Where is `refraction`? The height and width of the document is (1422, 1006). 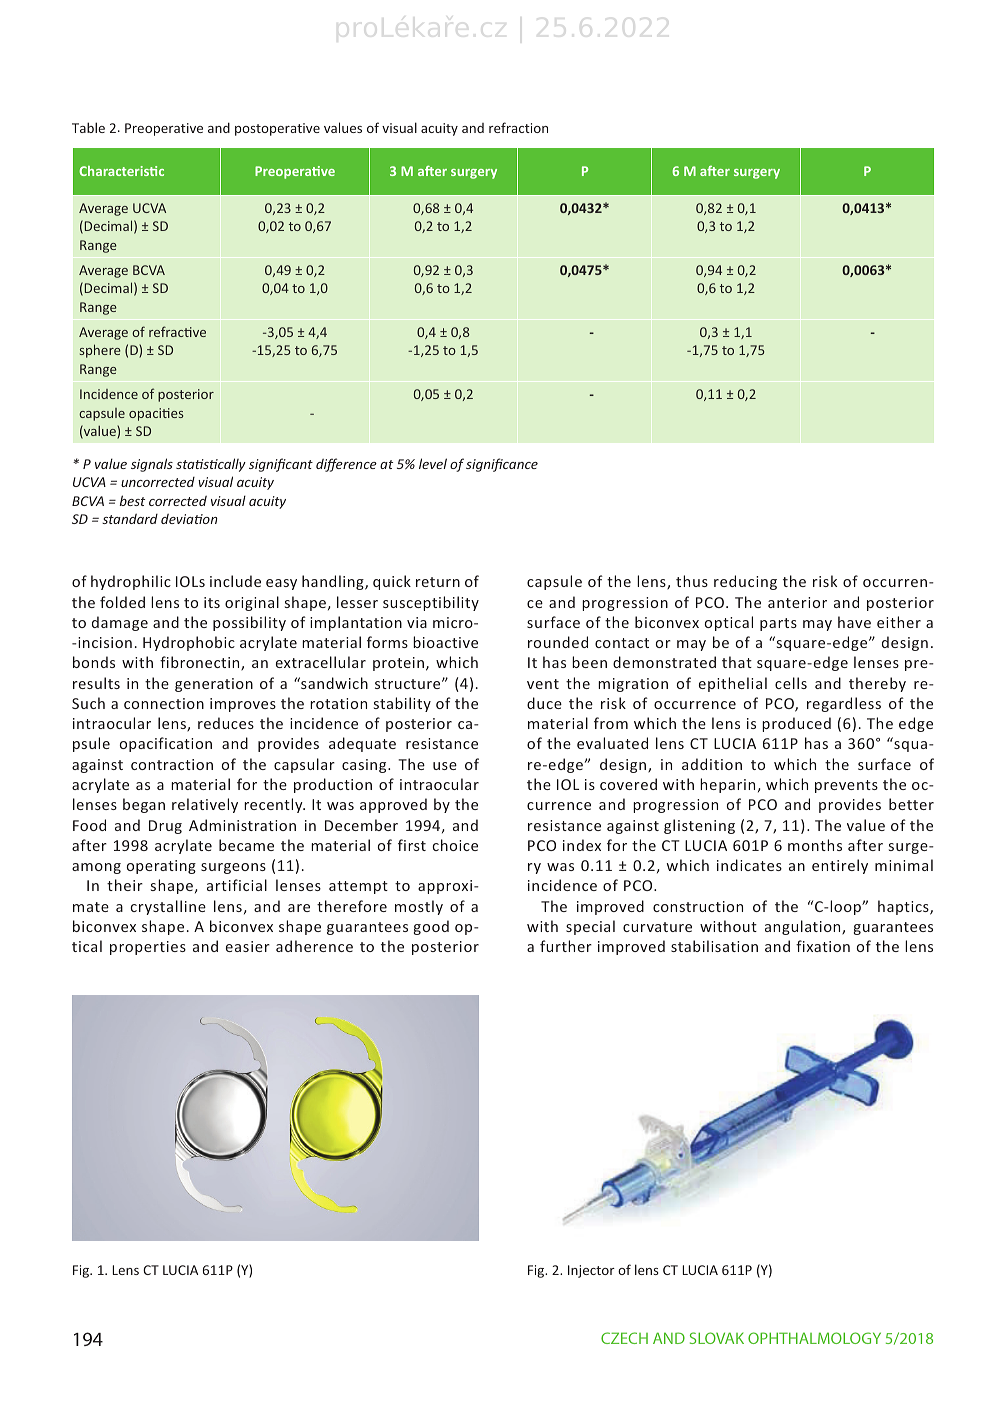
refraction is located at coordinates (518, 127).
